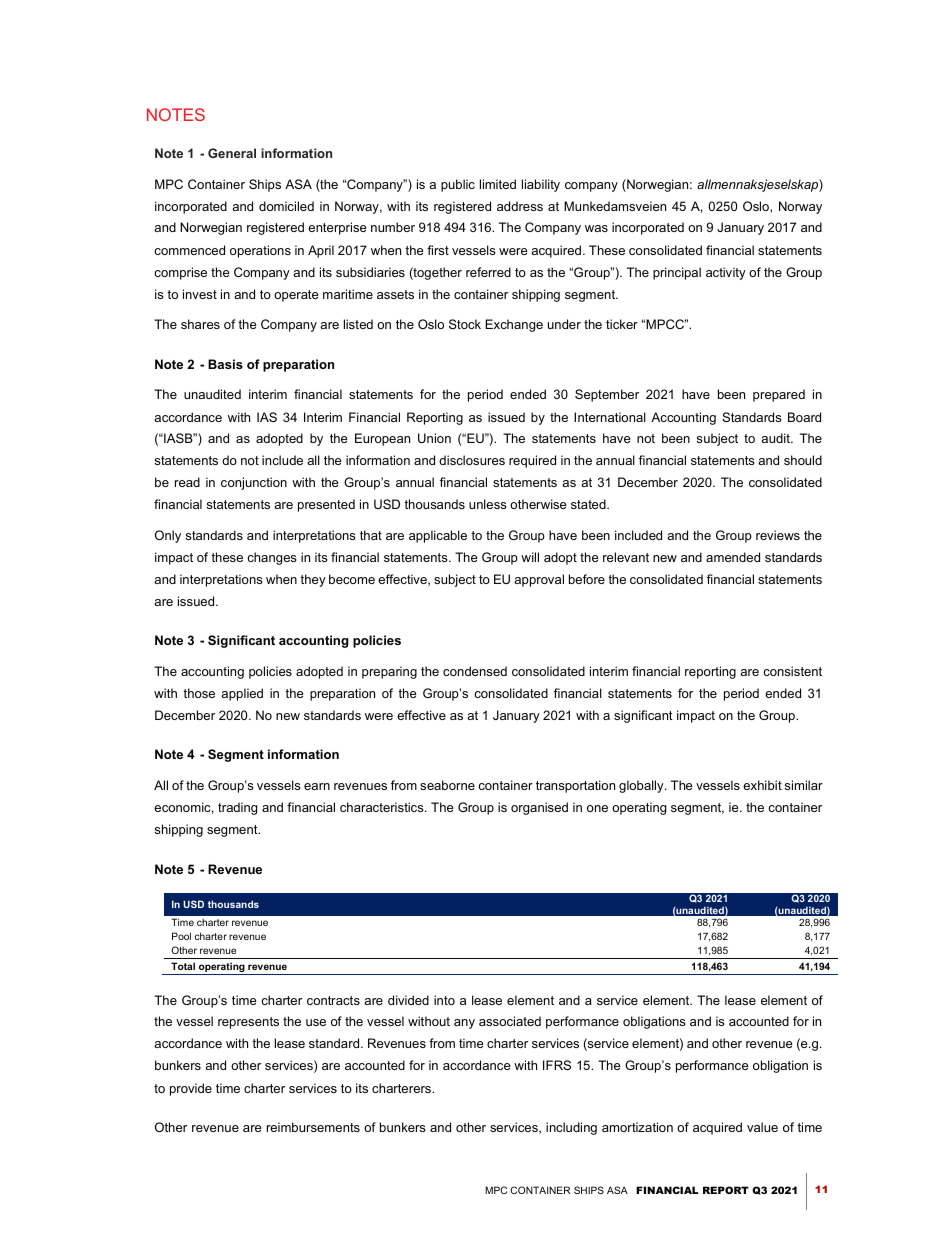  I want to click on reviews, so click(778, 535).
